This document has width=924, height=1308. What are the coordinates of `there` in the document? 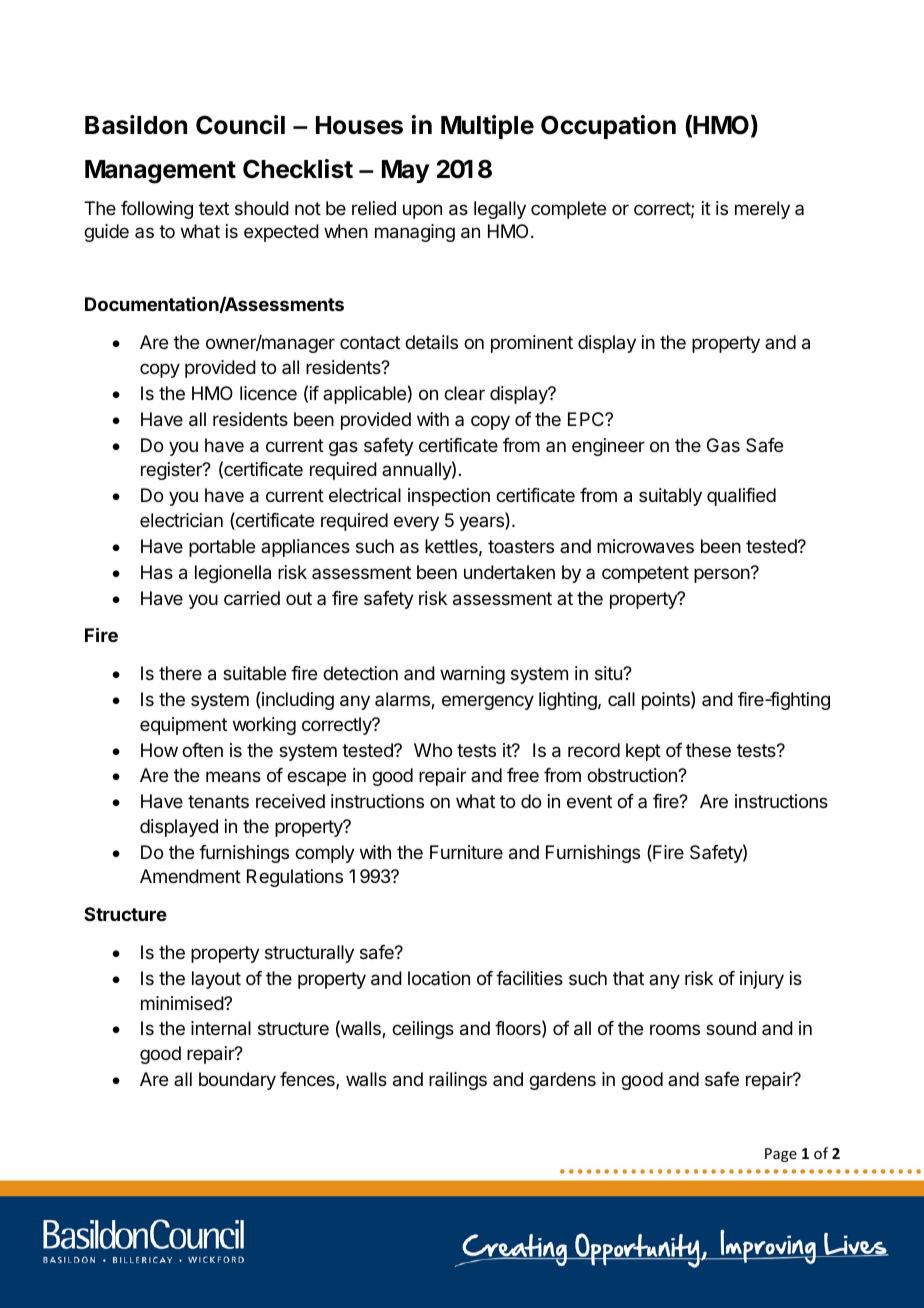 It's located at (180, 673).
